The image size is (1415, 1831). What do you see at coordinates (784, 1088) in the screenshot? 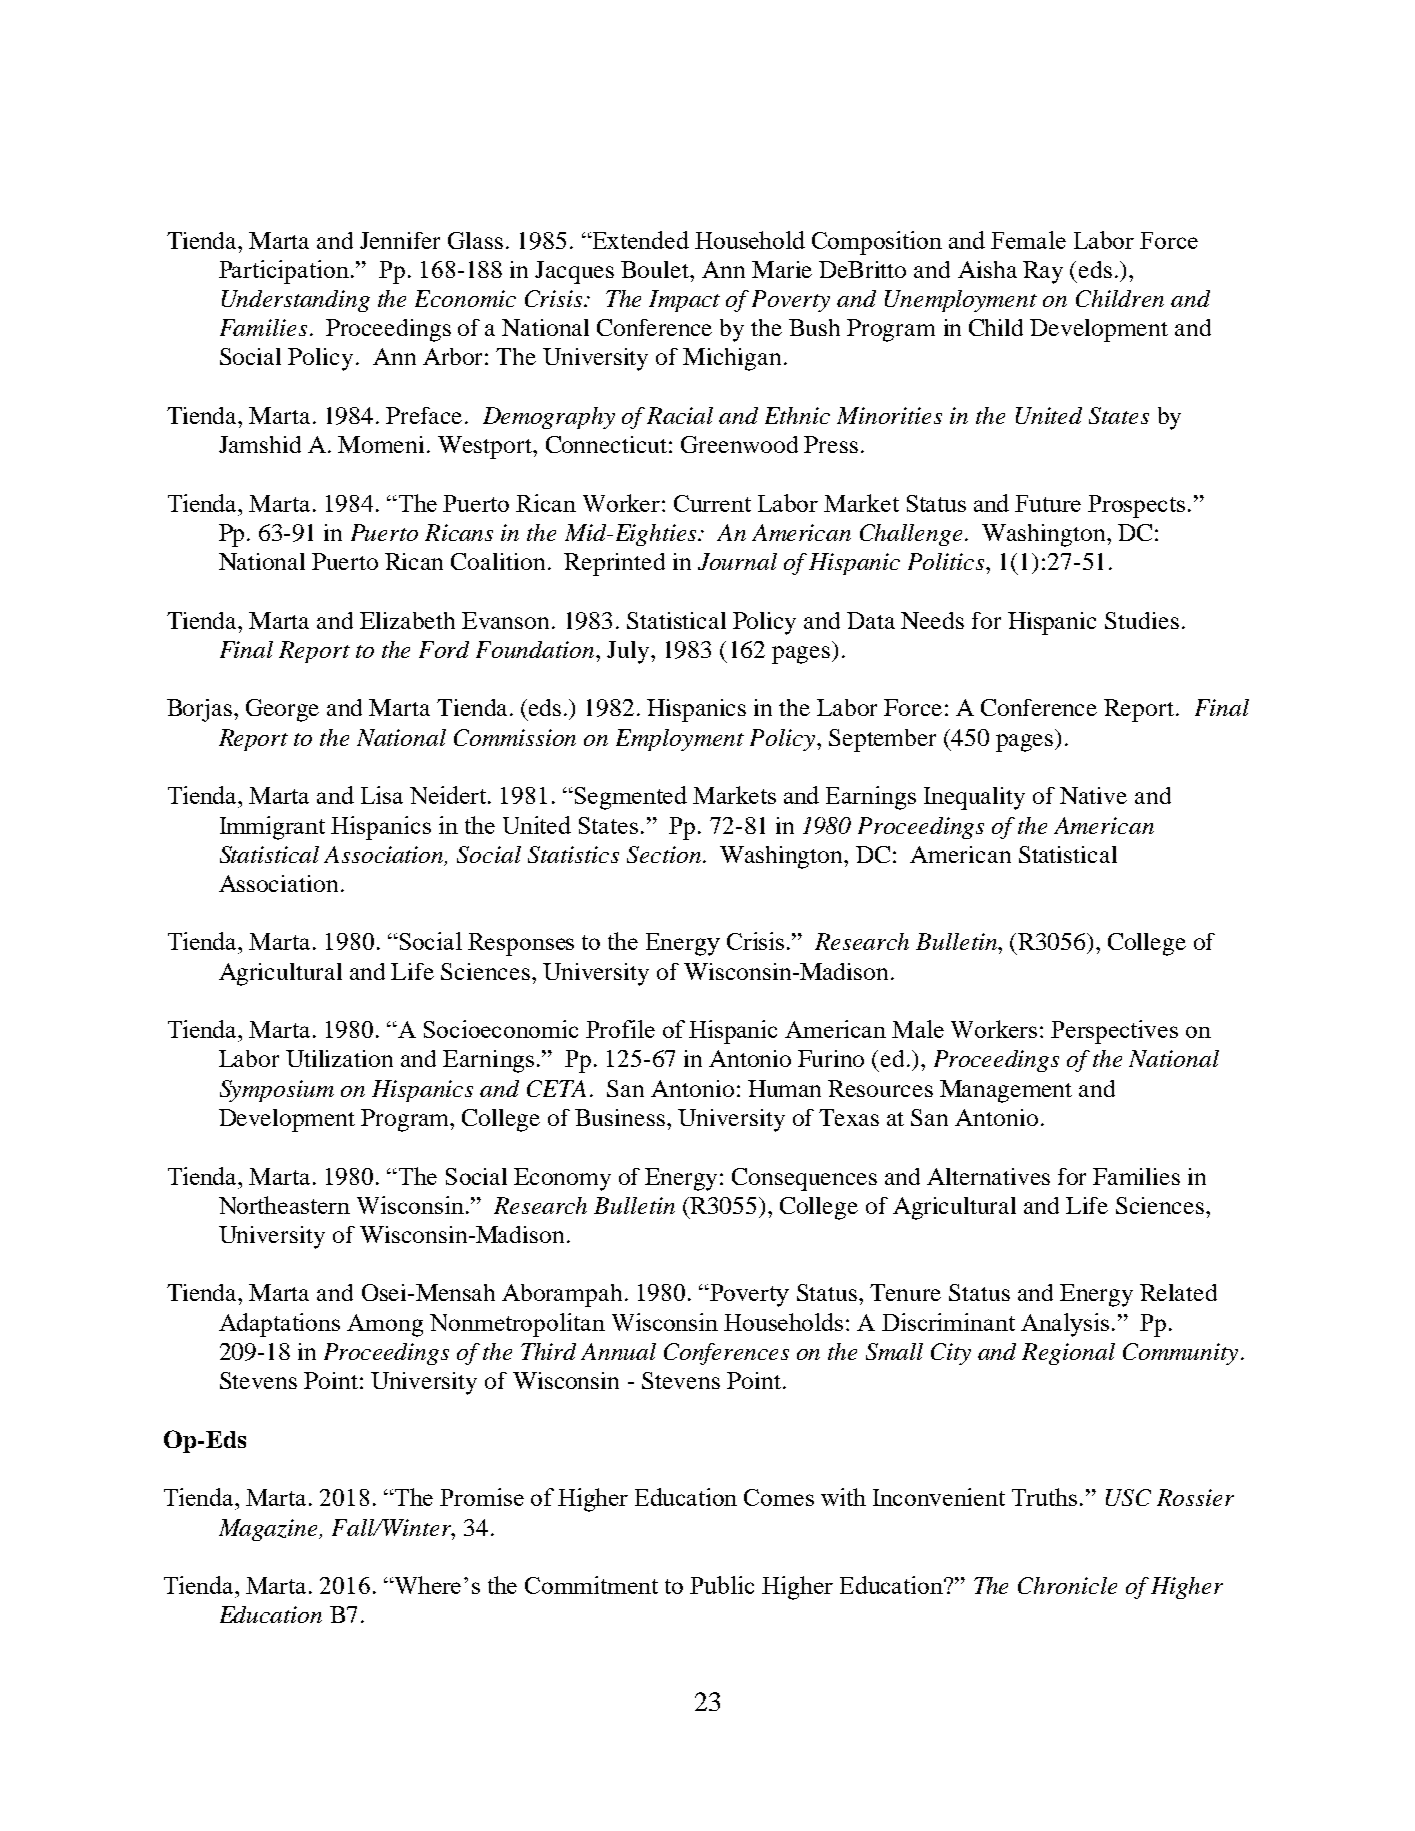
I see `Human` at bounding box center [784, 1088].
